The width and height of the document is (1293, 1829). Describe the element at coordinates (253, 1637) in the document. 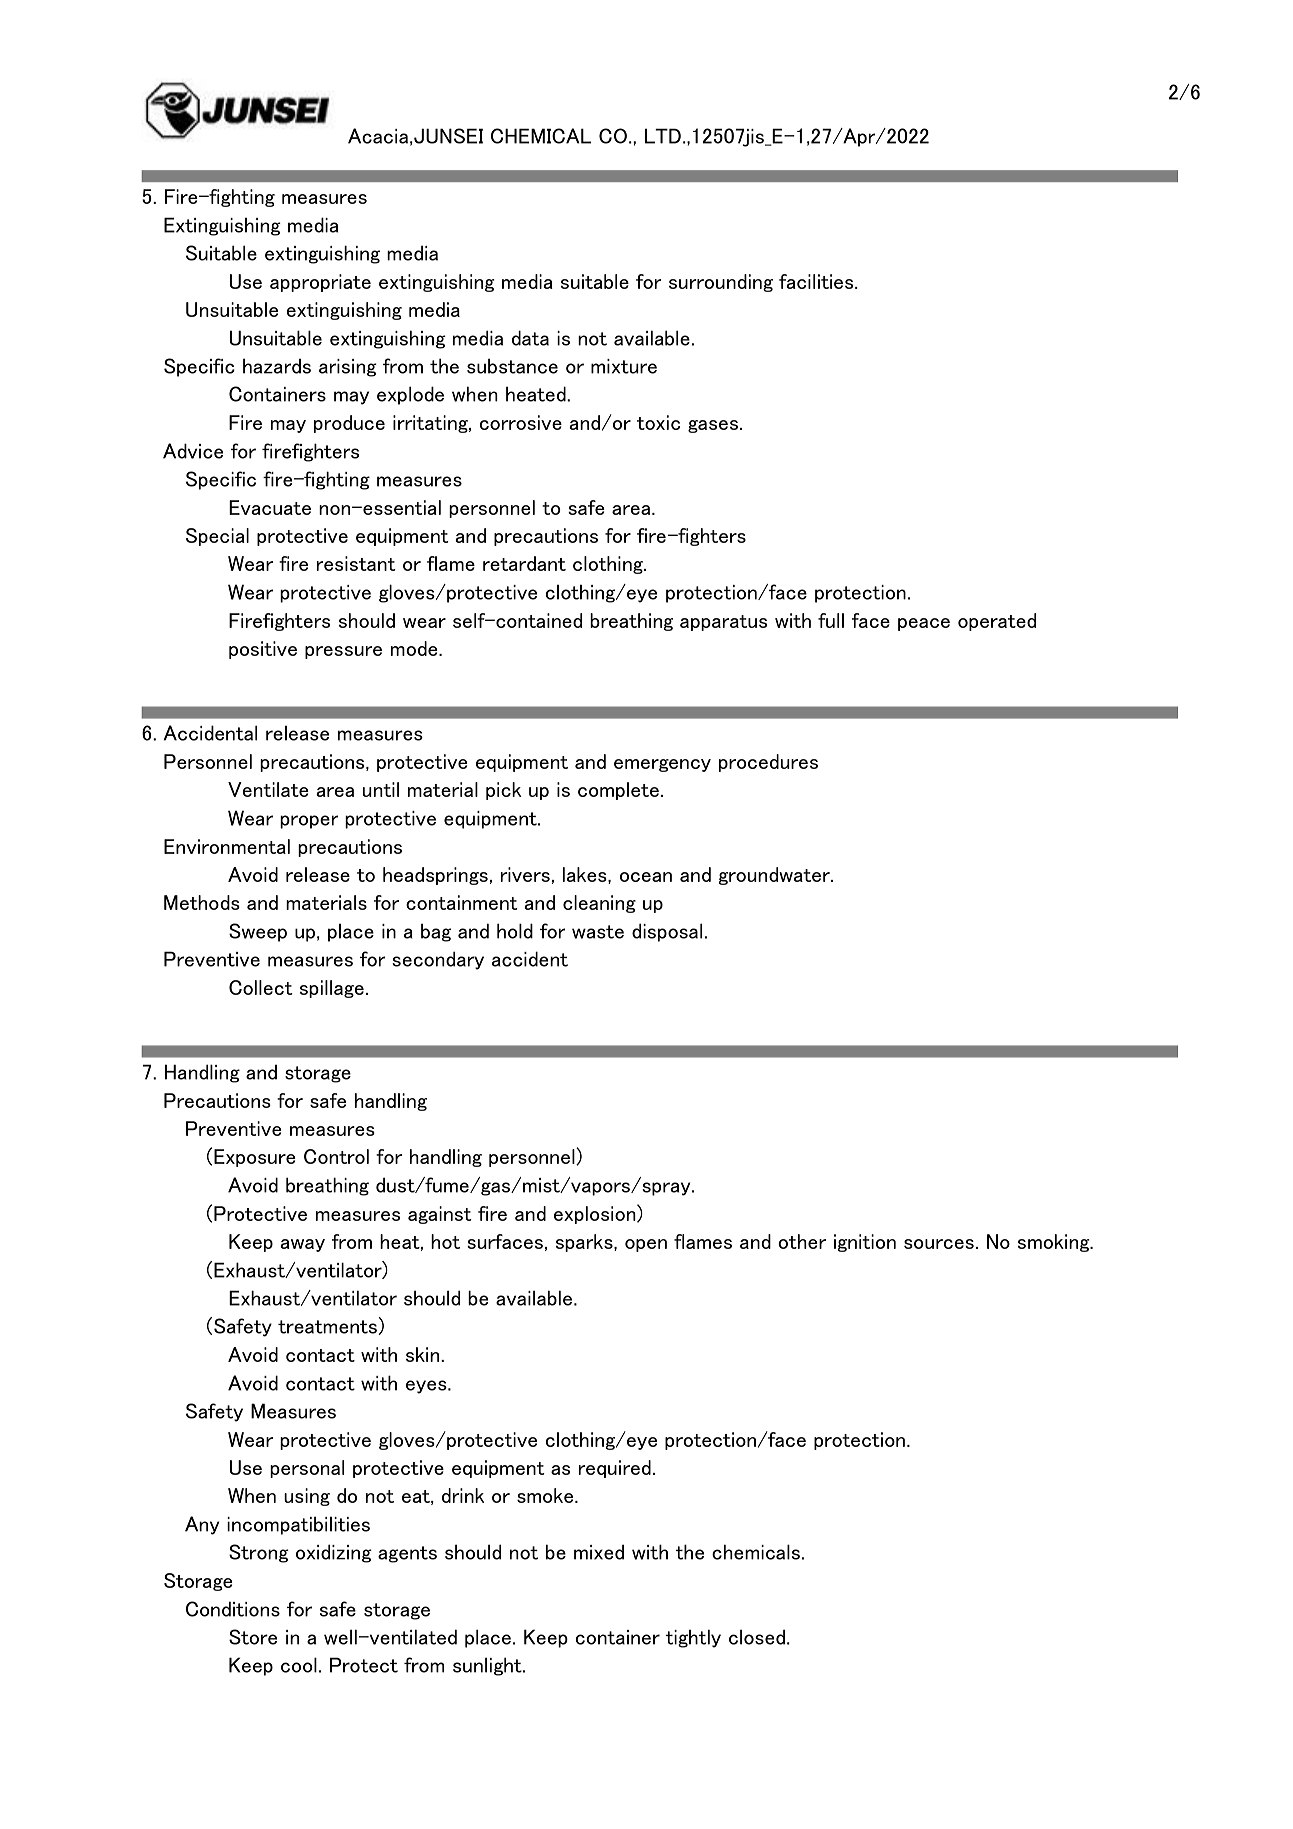

I see `Store` at that location.
